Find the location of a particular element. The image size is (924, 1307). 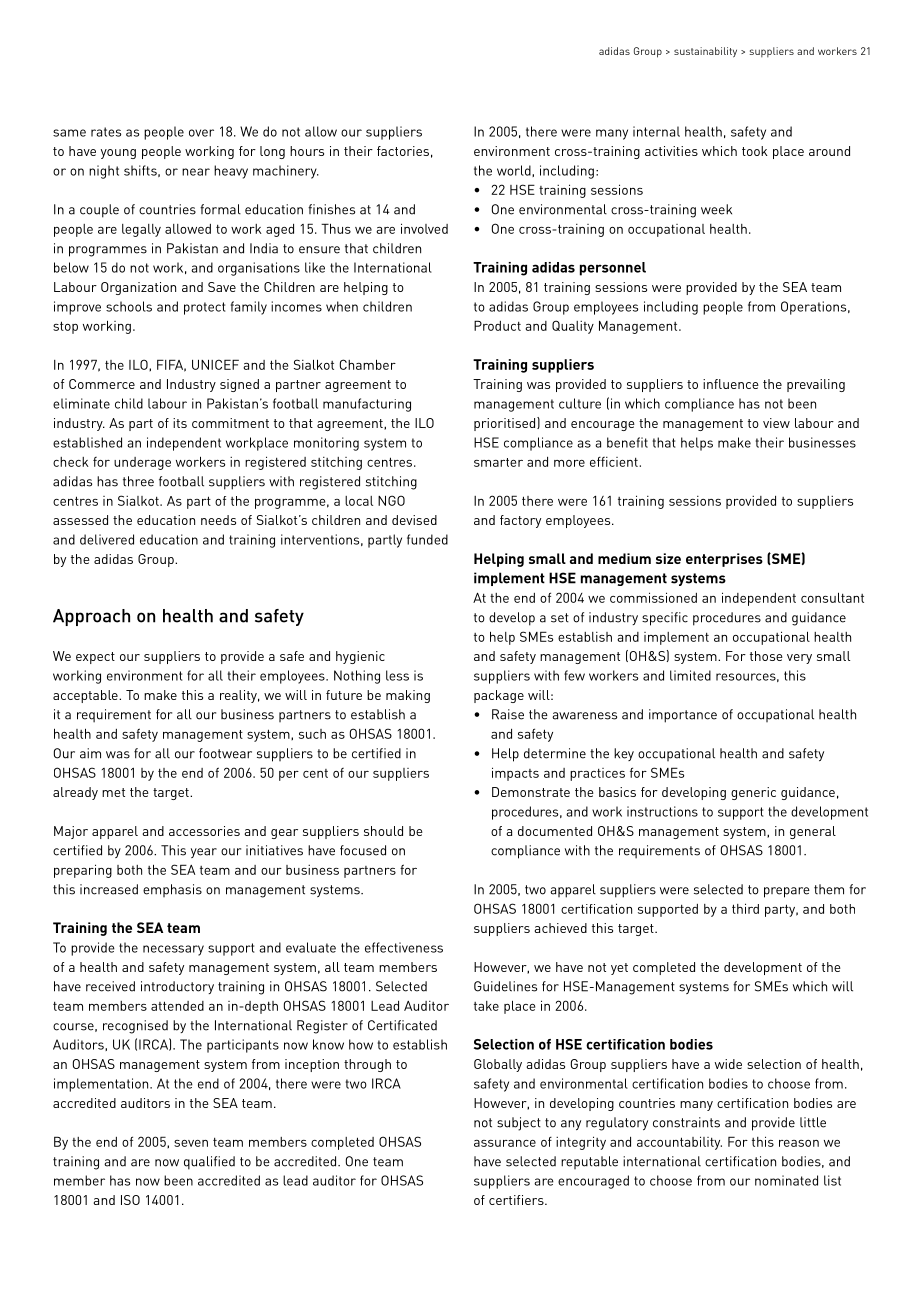

Product is located at coordinates (497, 325).
